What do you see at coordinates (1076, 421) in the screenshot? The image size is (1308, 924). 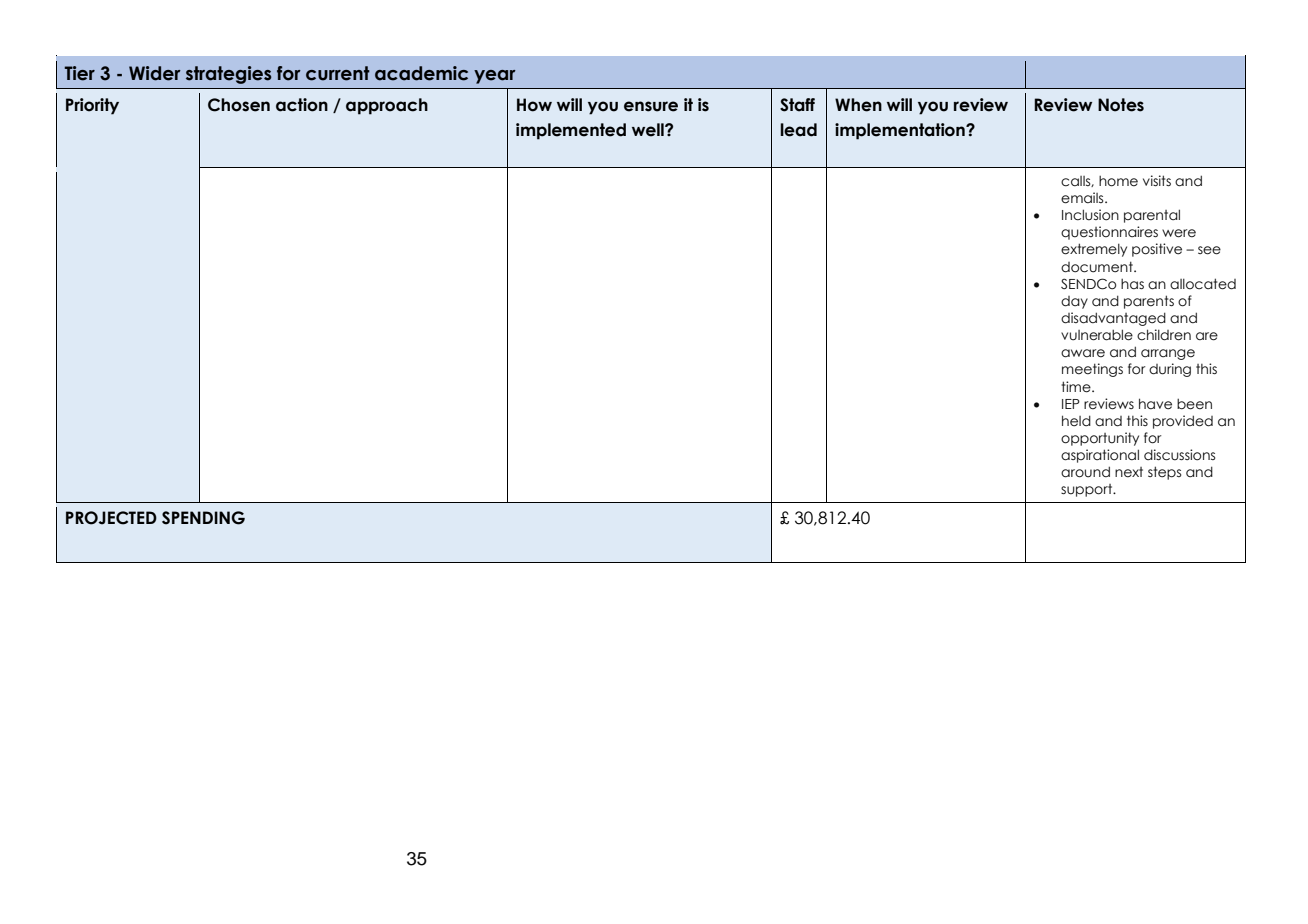 I see `held` at bounding box center [1076, 421].
